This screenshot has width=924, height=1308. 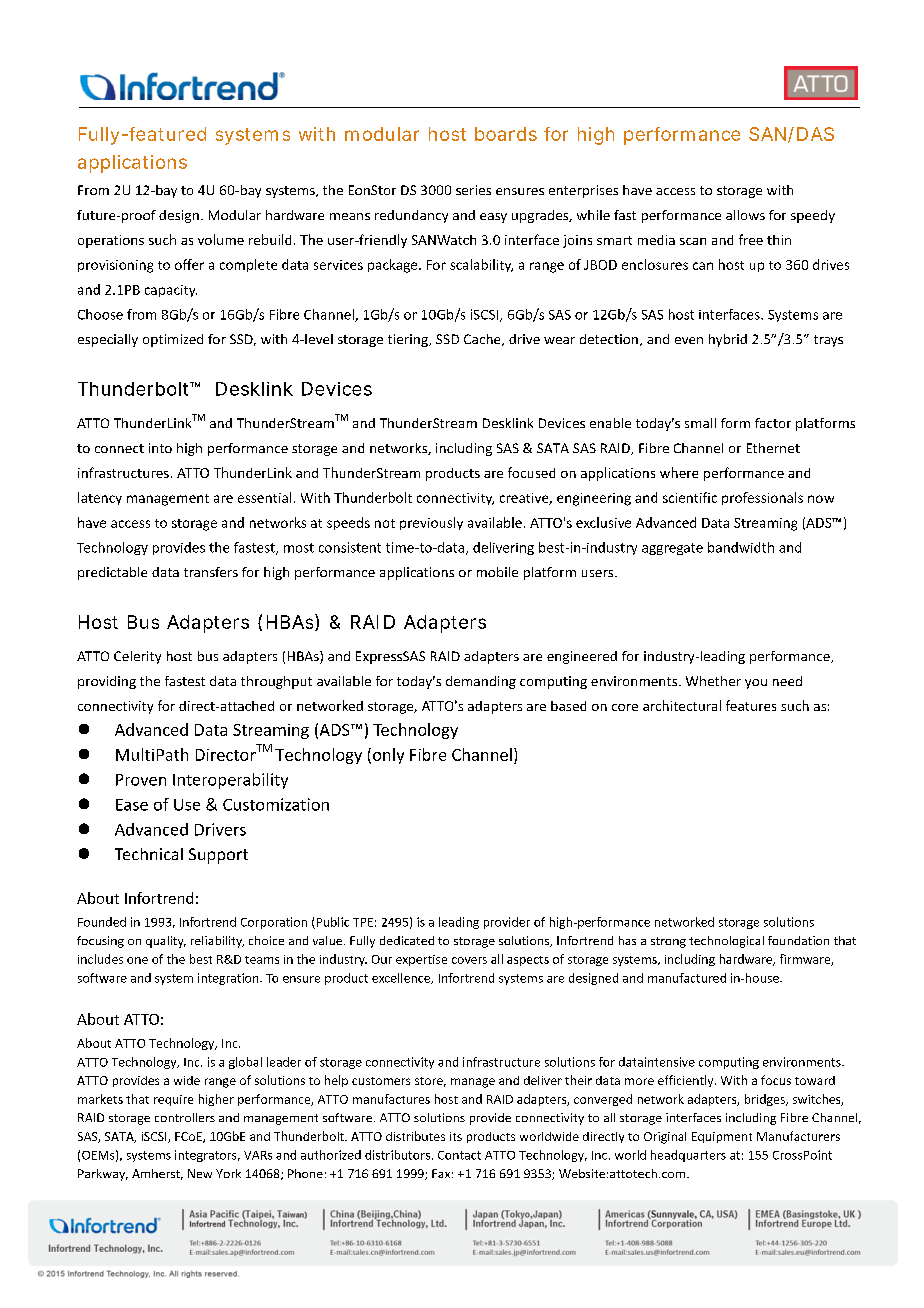 What do you see at coordinates (756, 684) in the screenshot?
I see `you` at bounding box center [756, 684].
